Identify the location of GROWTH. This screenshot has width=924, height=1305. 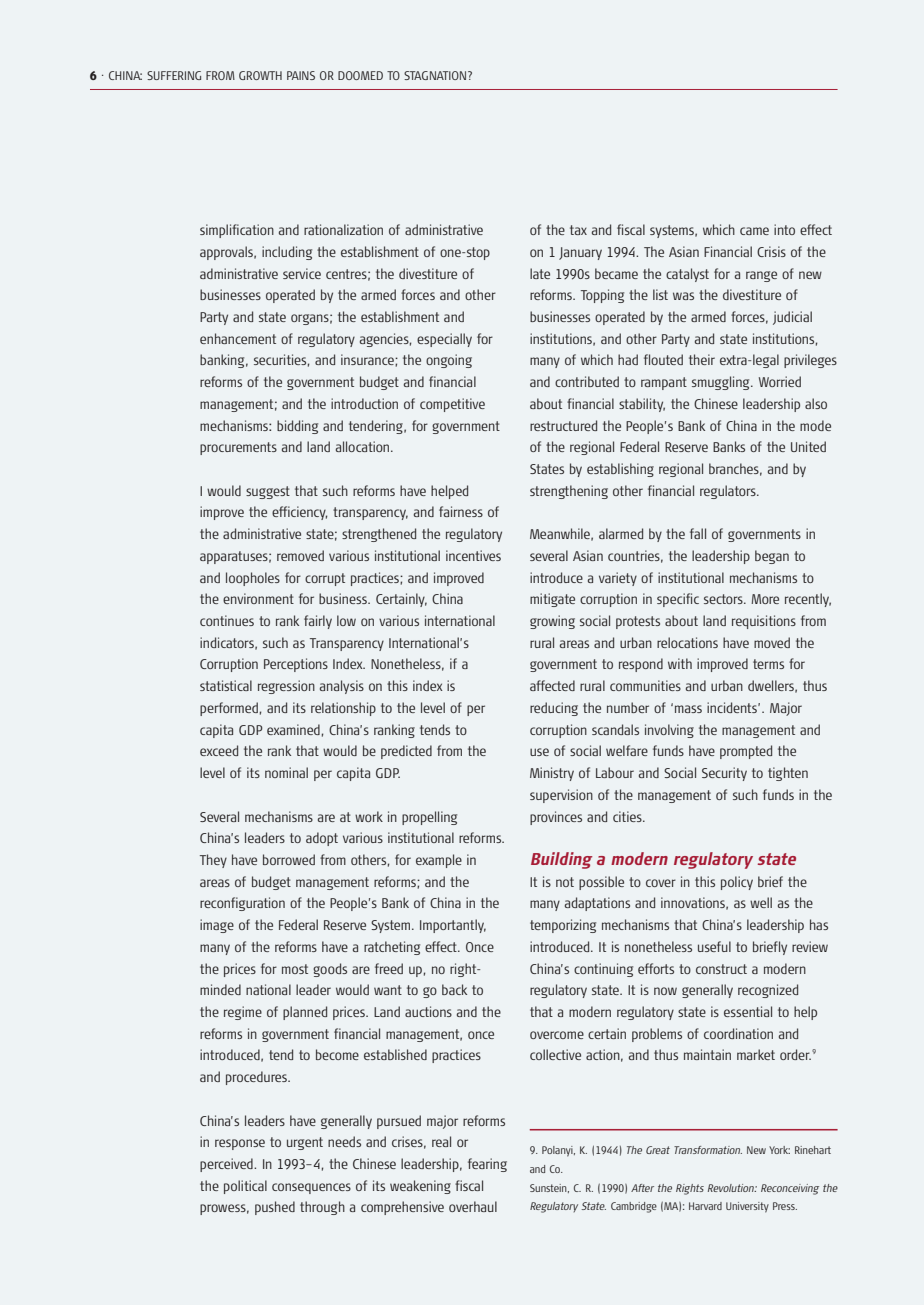
(260, 75).
